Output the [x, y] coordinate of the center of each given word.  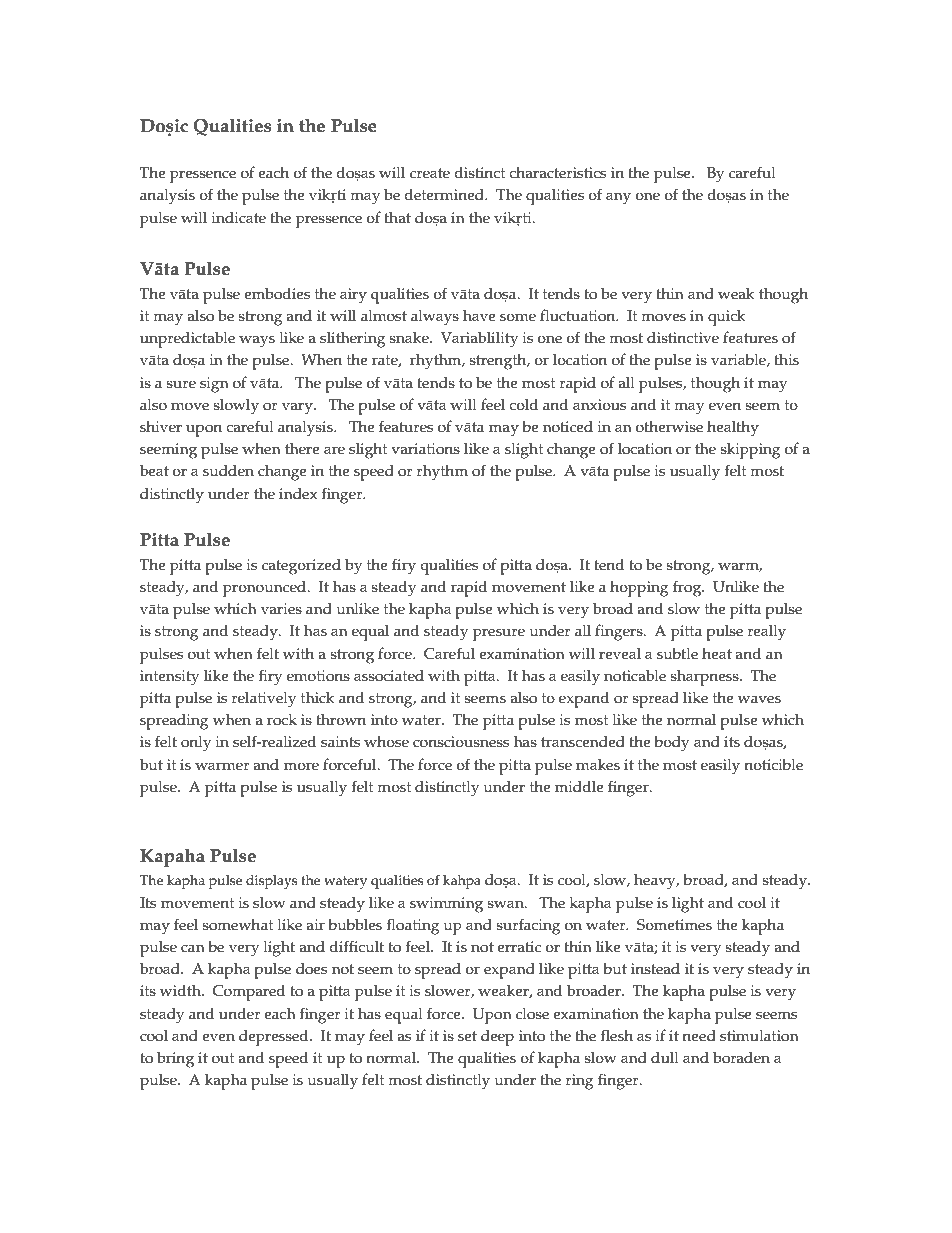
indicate [238, 218]
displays [271, 882]
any [618, 198]
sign [214, 385]
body [672, 744]
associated [389, 676]
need [699, 1036]
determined [445, 195]
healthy [733, 429]
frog [688, 588]
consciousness [461, 742]
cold [523, 405]
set [467, 1036]
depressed [275, 1038]
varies [281, 609]
